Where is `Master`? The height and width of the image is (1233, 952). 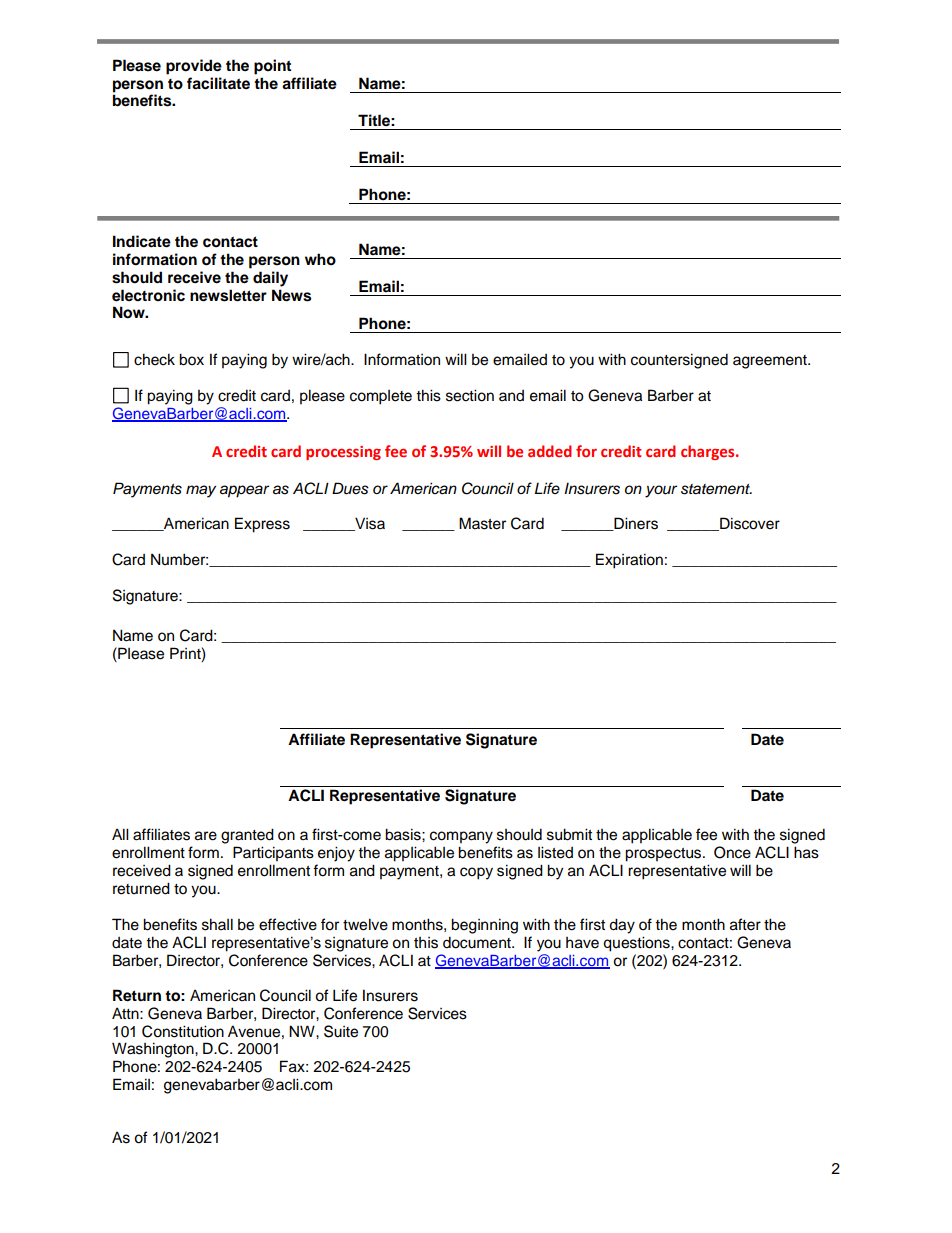
Master is located at coordinates (482, 523).
